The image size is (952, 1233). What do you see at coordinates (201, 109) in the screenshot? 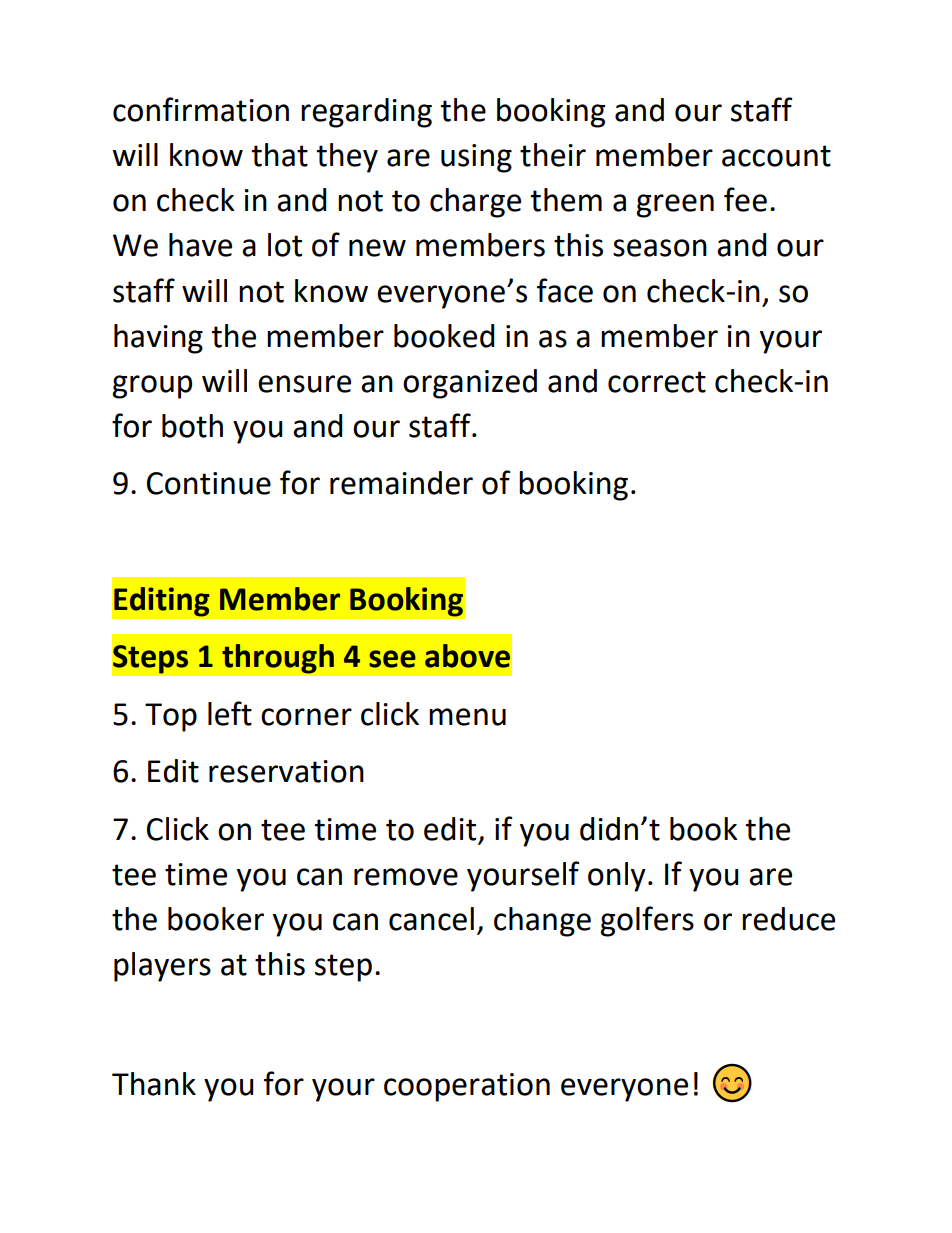
I see `confirmation` at bounding box center [201, 109].
